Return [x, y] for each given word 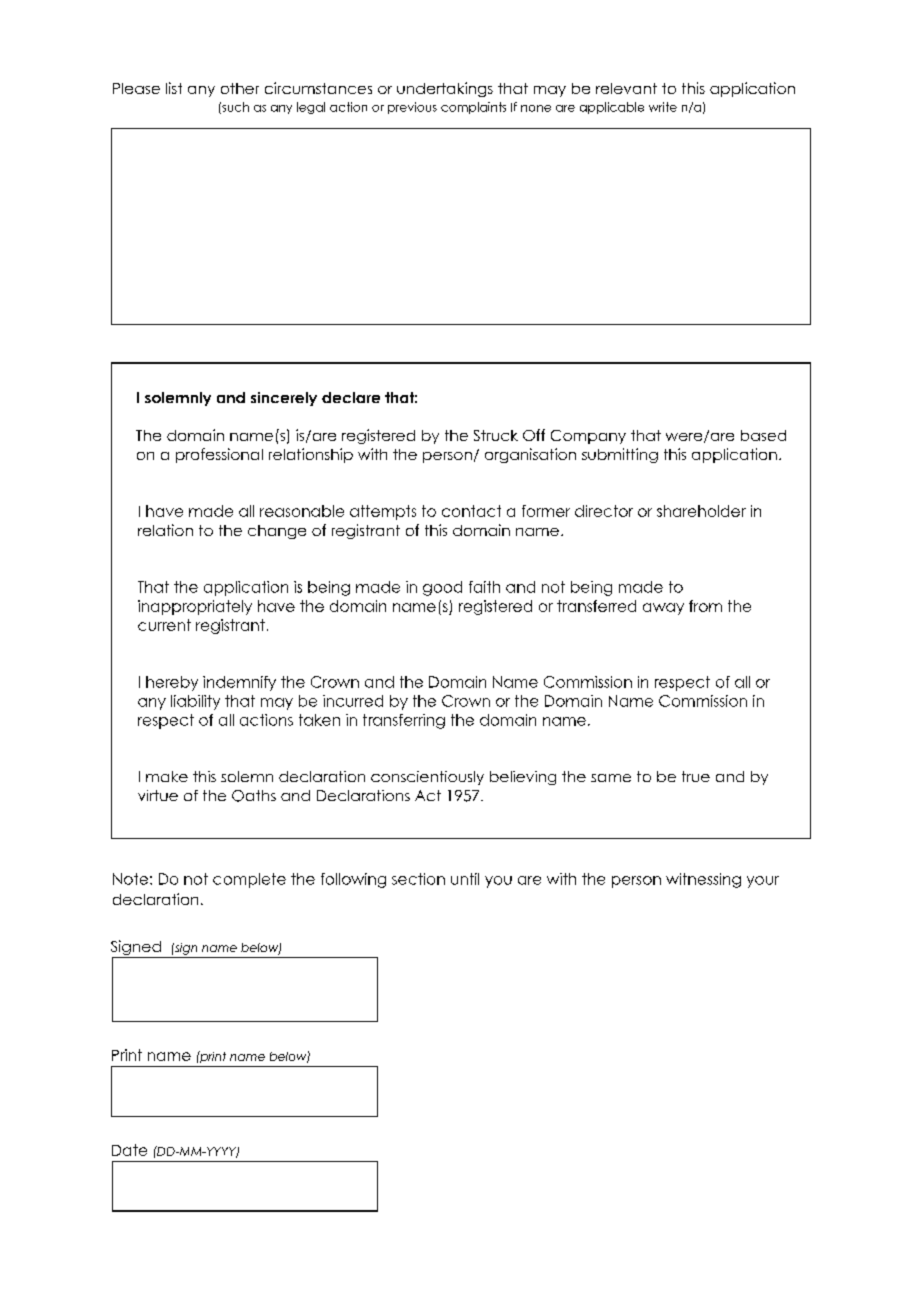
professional [219, 455]
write [663, 107]
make [167, 776]
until [465, 879]
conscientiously [427, 778]
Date [129, 1150]
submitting [620, 455]
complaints [473, 108]
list [174, 88]
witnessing [703, 880]
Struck [496, 435]
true [696, 776]
